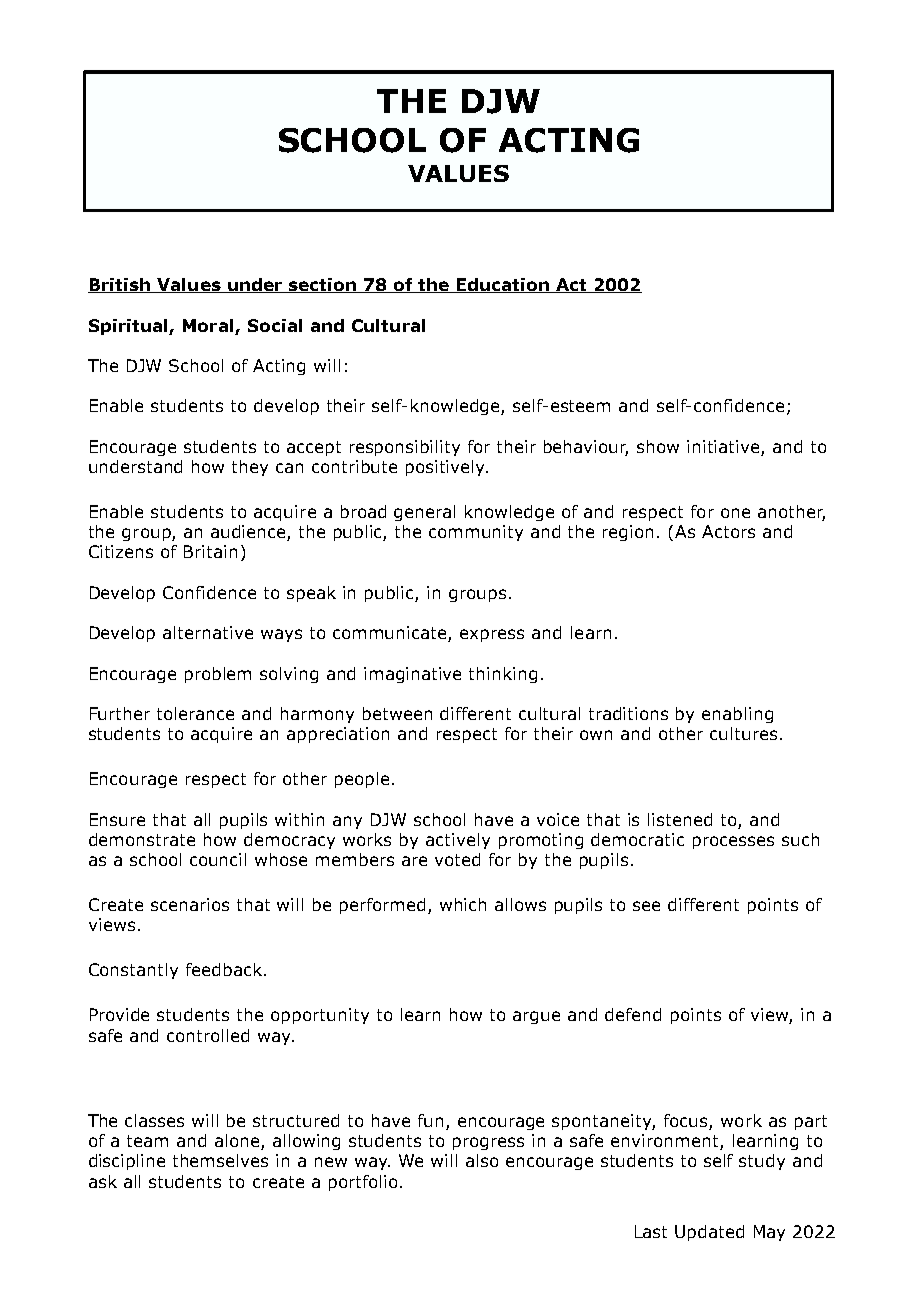 Image resolution: width=924 pixels, height=1308 pixels. Describe the element at coordinates (723, 446) in the screenshot. I see `initiative` at that location.
